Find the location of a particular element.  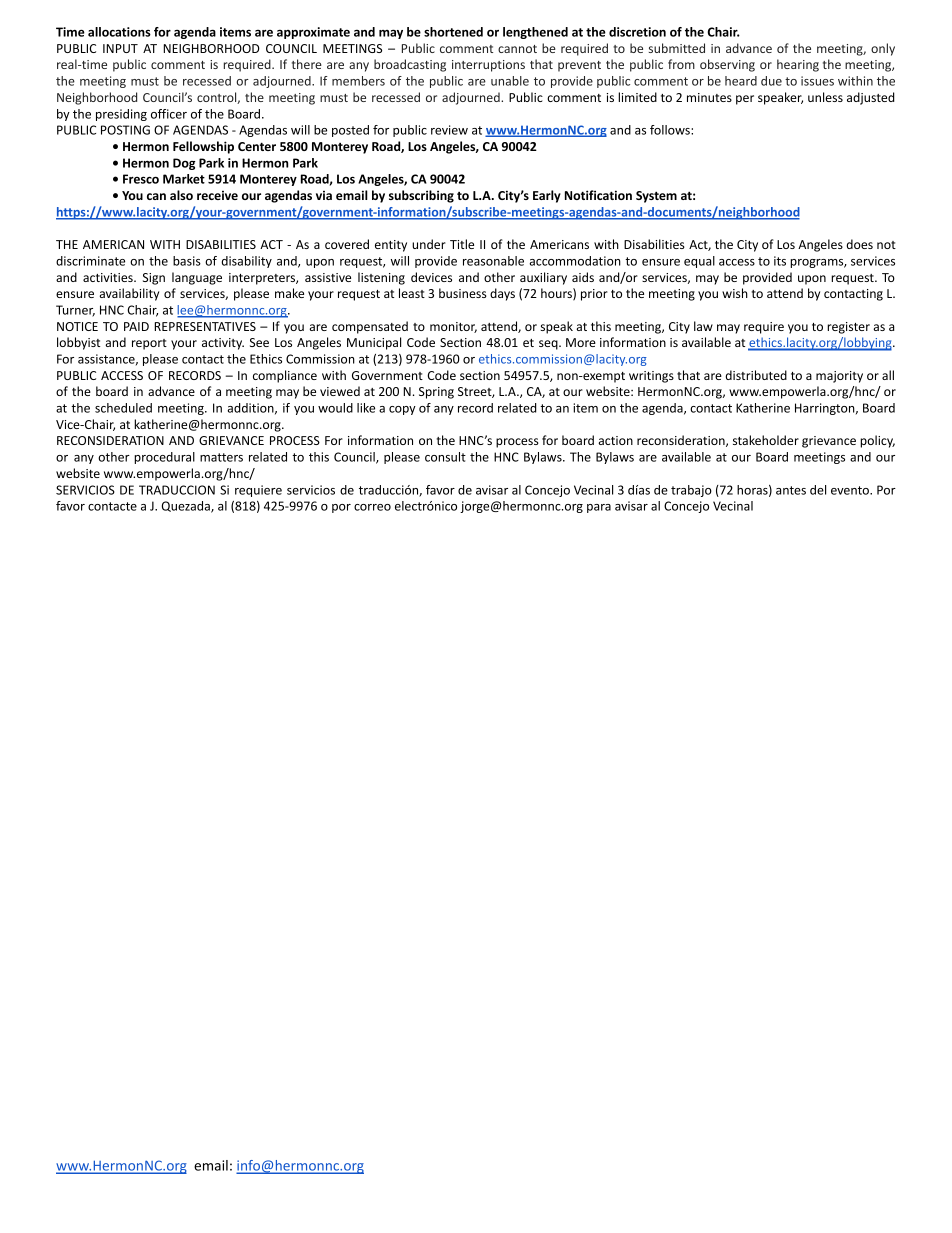

Dog is located at coordinates (184, 164).
